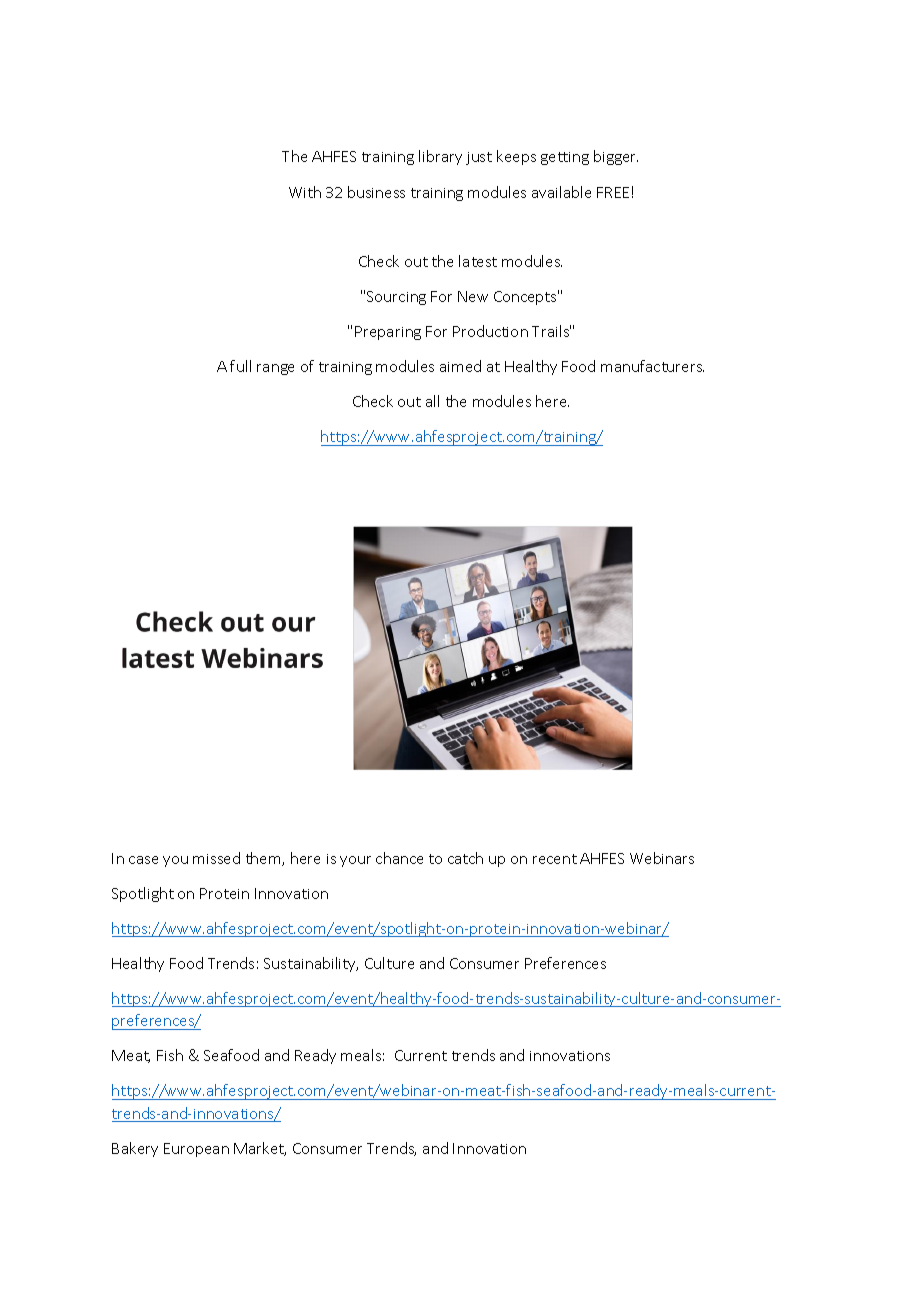  What do you see at coordinates (305, 192) in the screenshot?
I see `With` at bounding box center [305, 192].
